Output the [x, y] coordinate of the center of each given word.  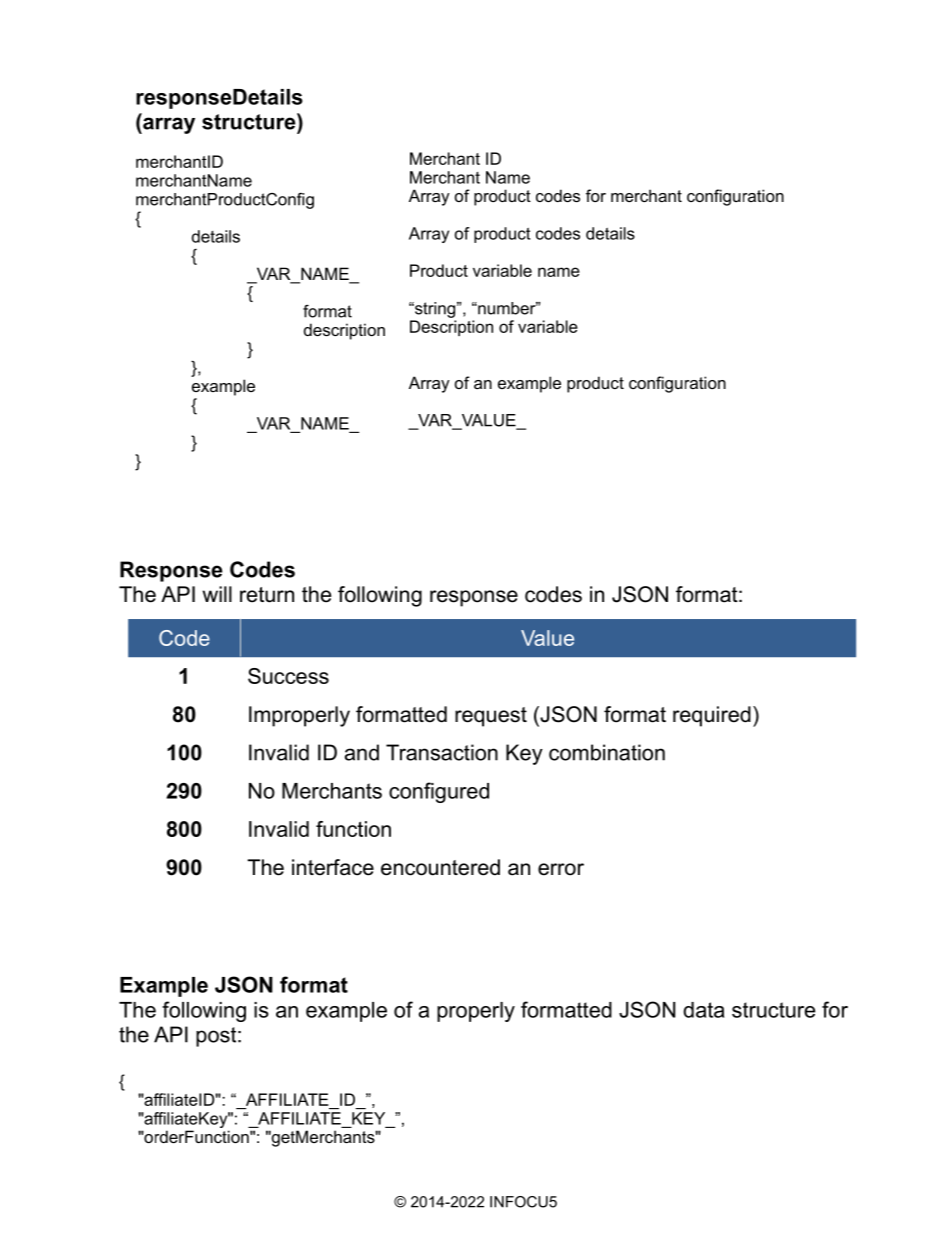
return [267, 595]
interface [333, 867]
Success [288, 676]
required [712, 716]
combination [607, 752]
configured [439, 792]
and [362, 752]
